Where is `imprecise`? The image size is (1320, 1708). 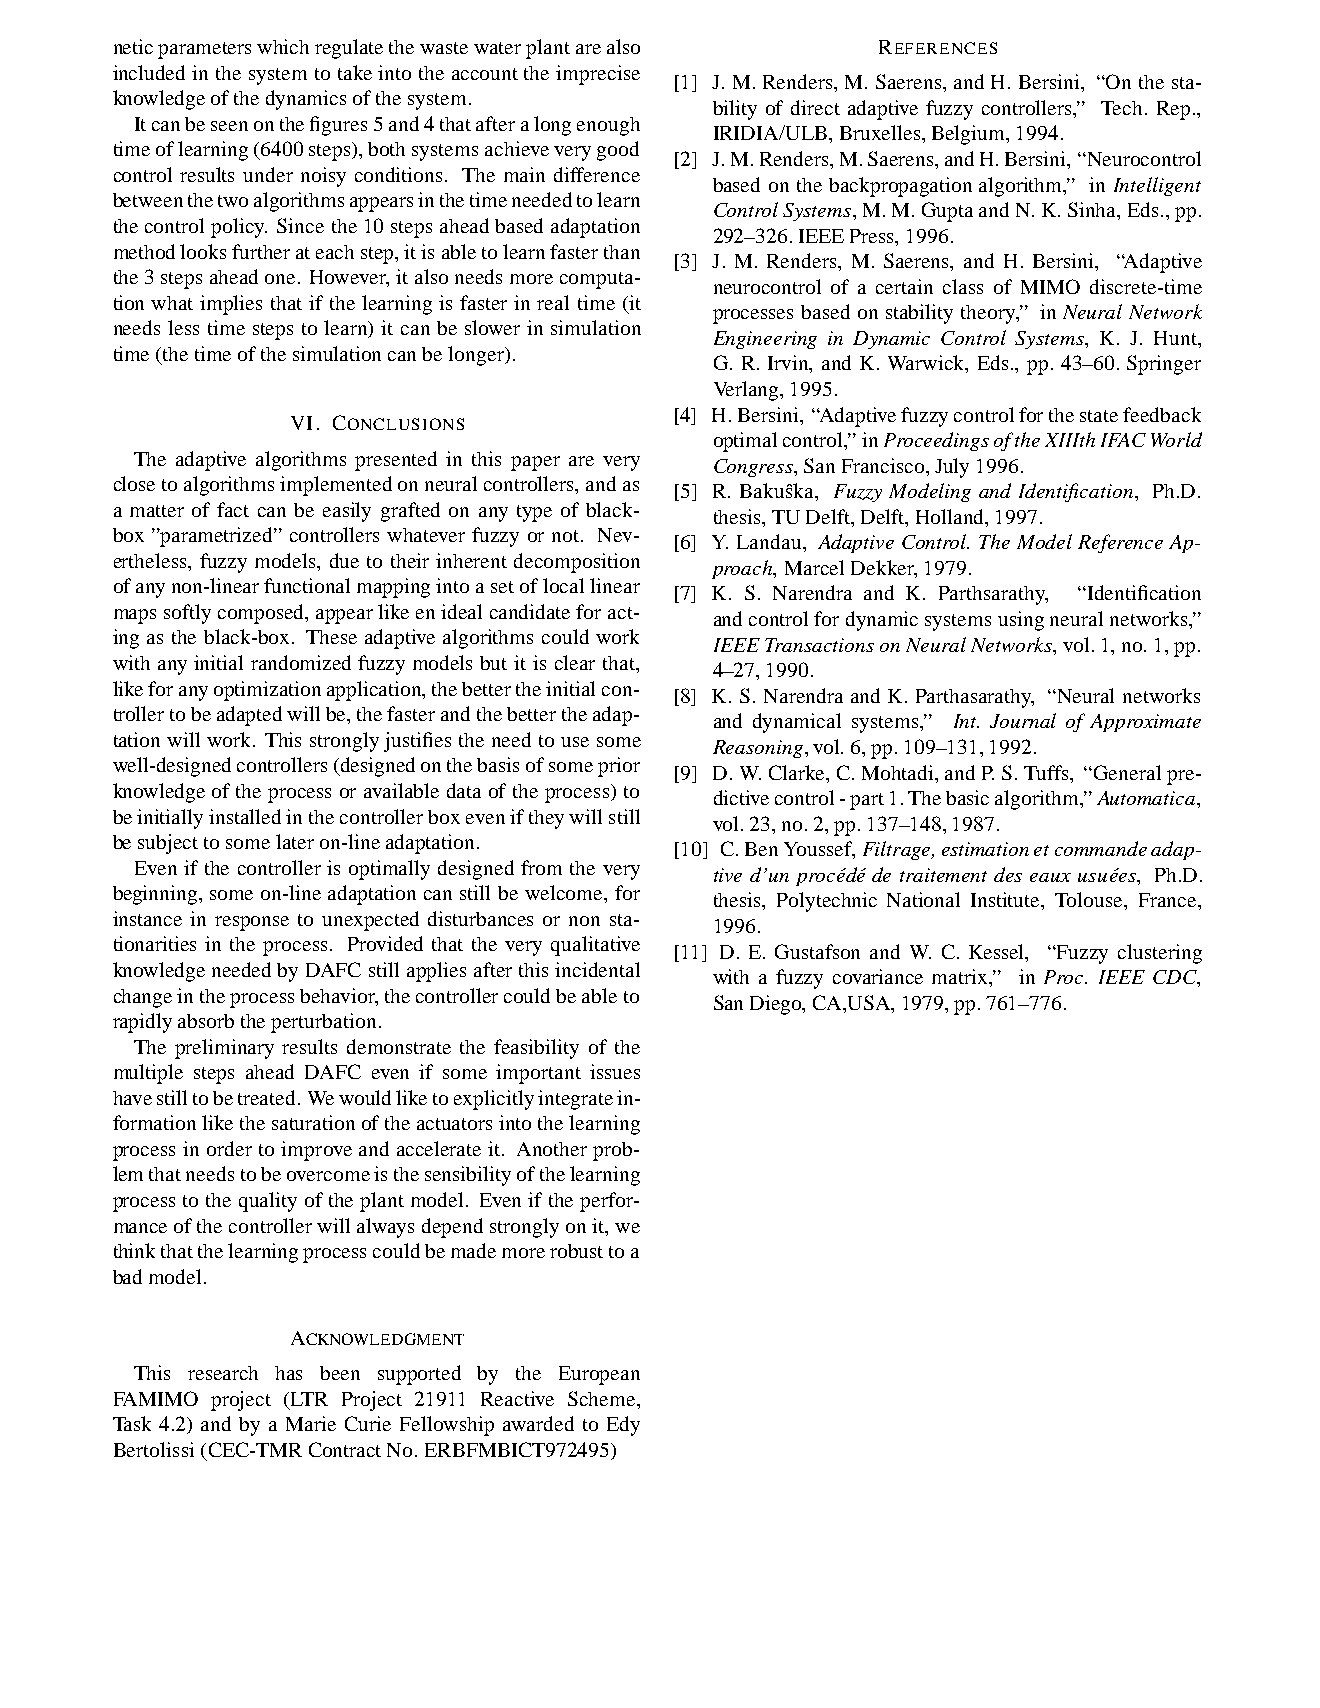
imprecise is located at coordinates (598, 75).
